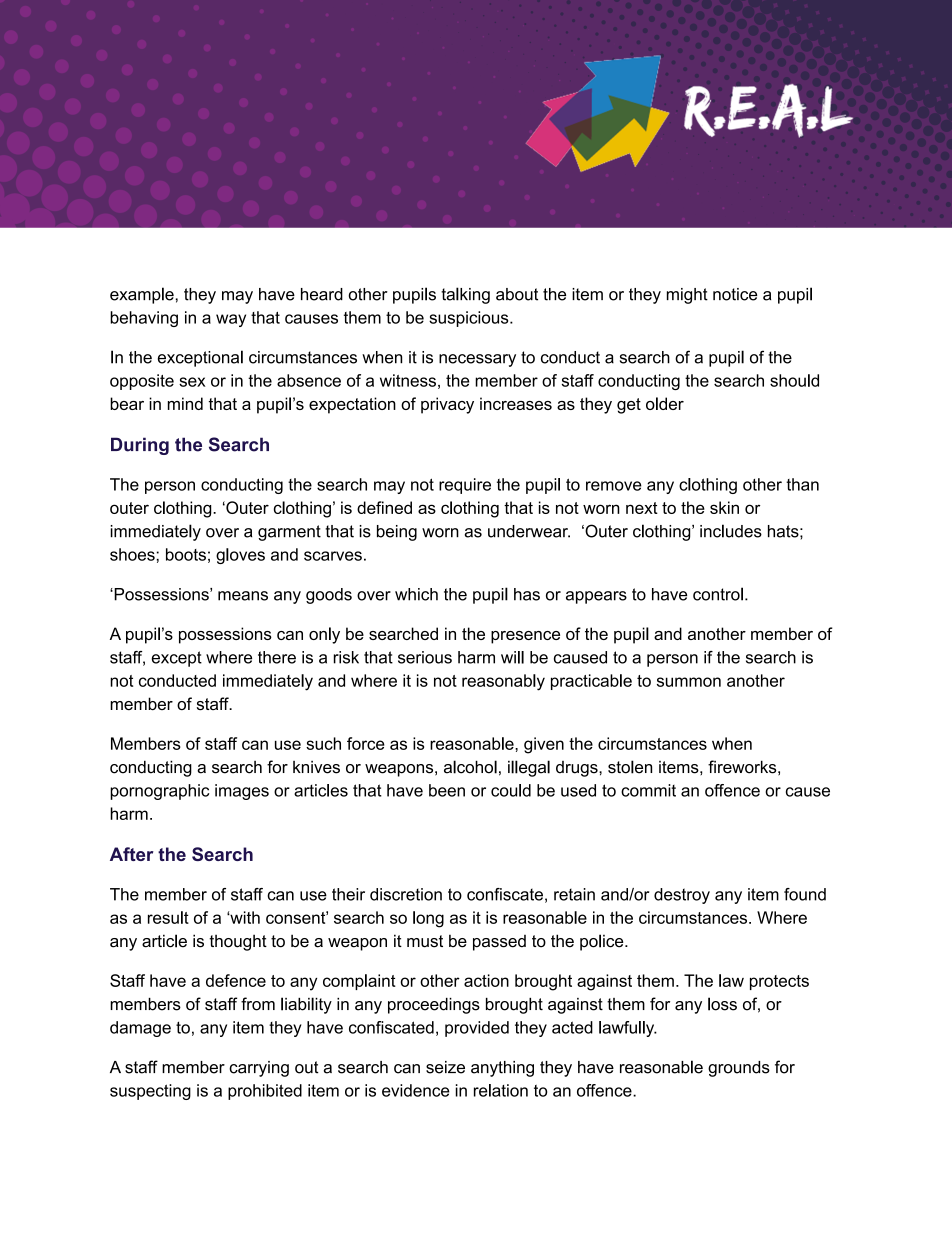 The width and height of the screenshot is (952, 1233). I want to click on reasonably, so click(503, 682).
